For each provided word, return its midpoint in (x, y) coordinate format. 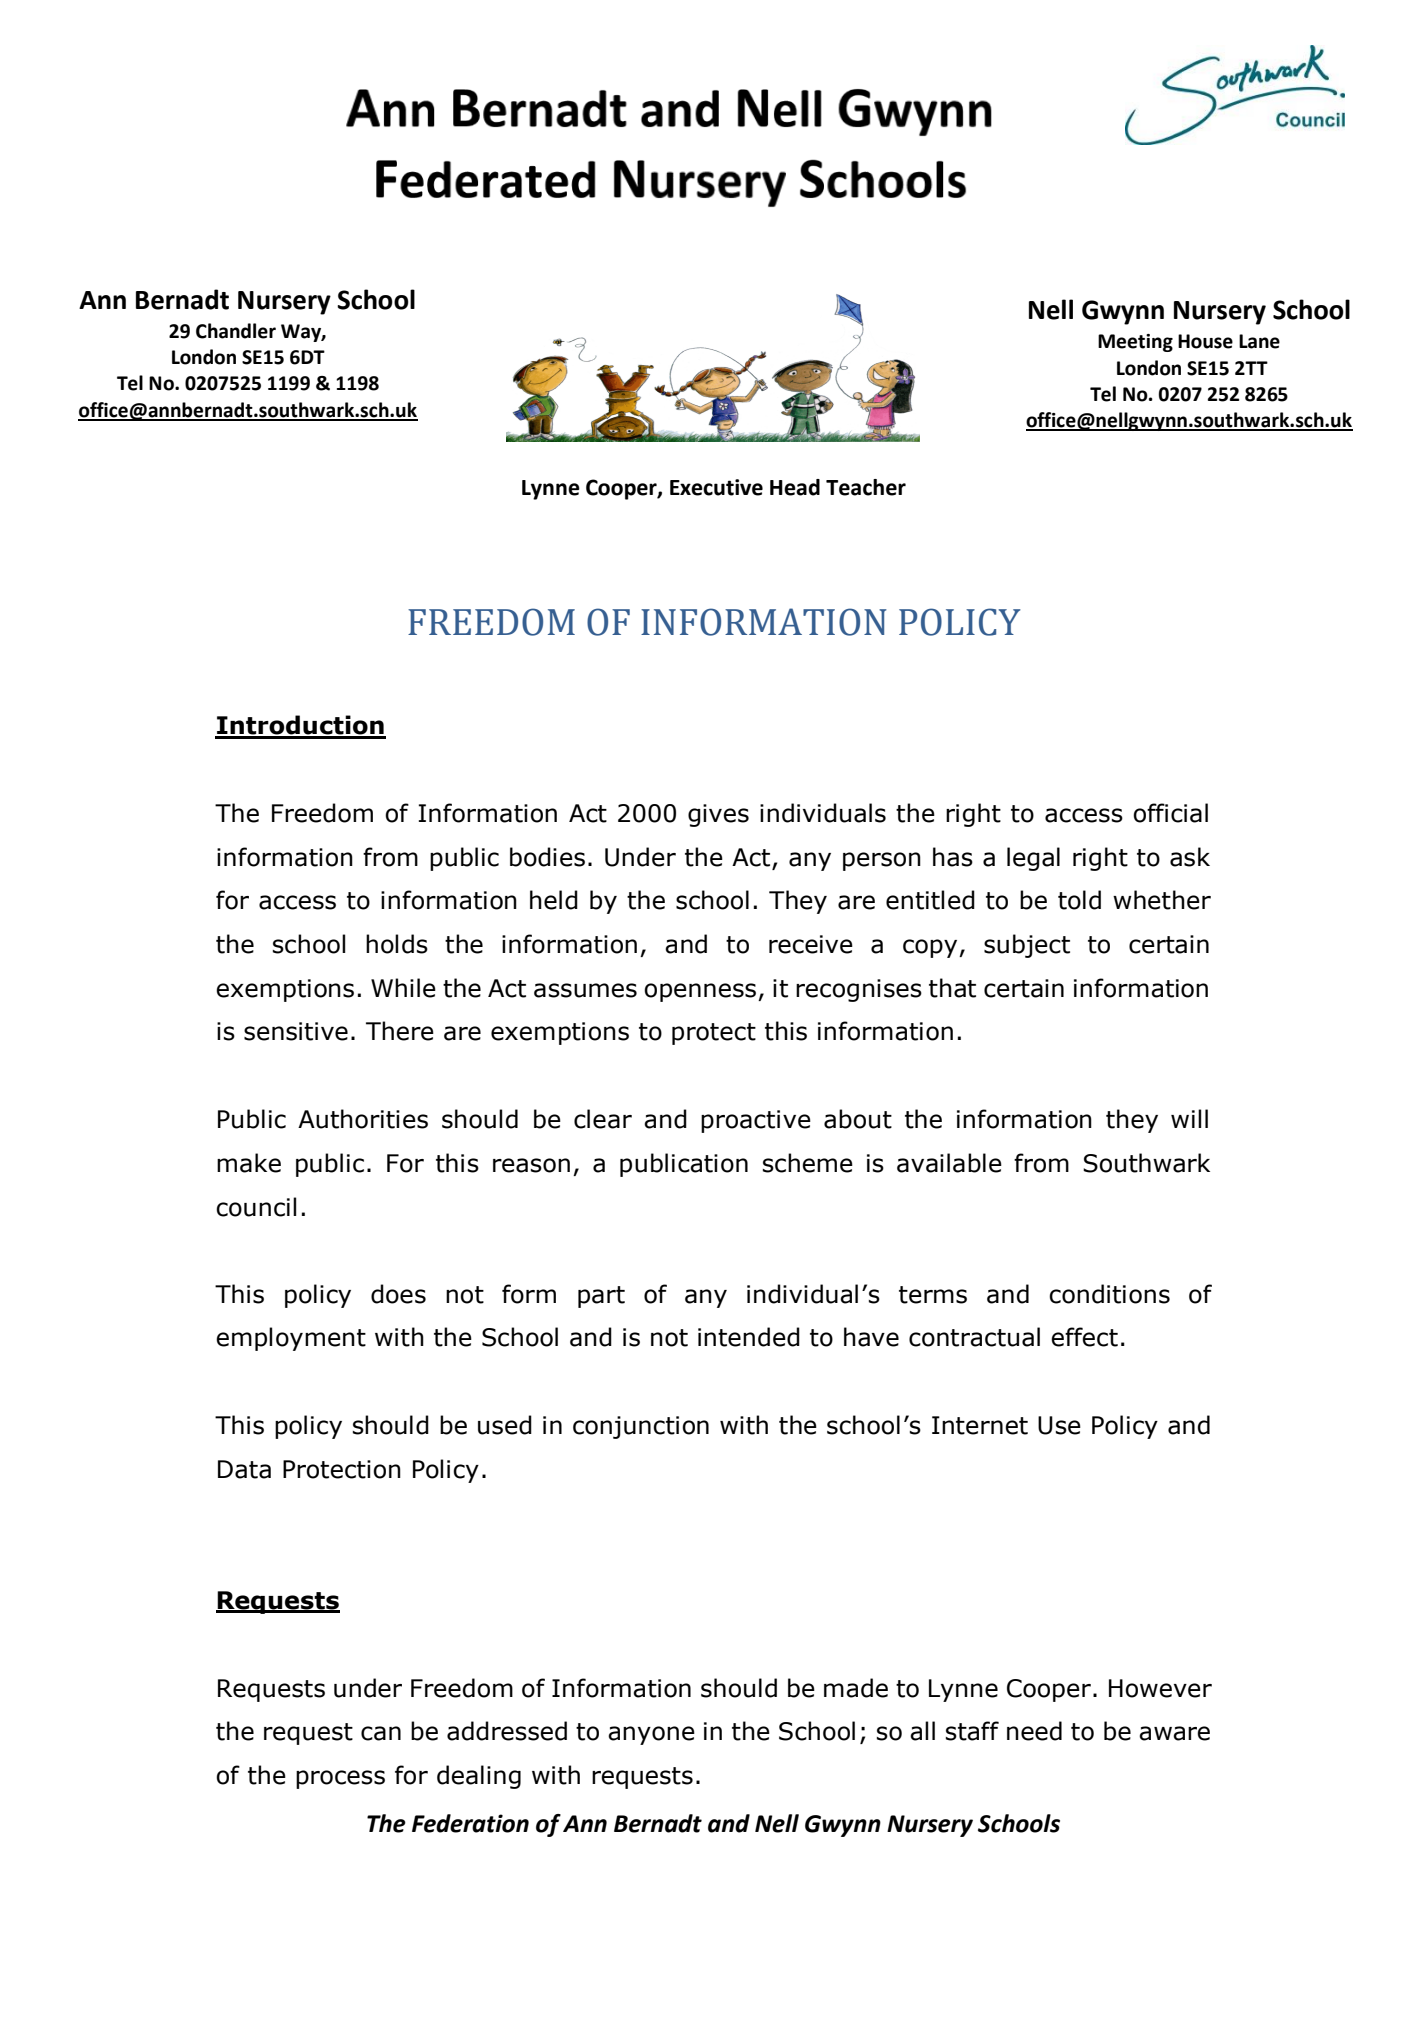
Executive (716, 487)
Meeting (1135, 343)
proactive (756, 1121)
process (340, 1779)
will (1189, 1118)
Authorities (363, 1119)
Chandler (236, 331)
